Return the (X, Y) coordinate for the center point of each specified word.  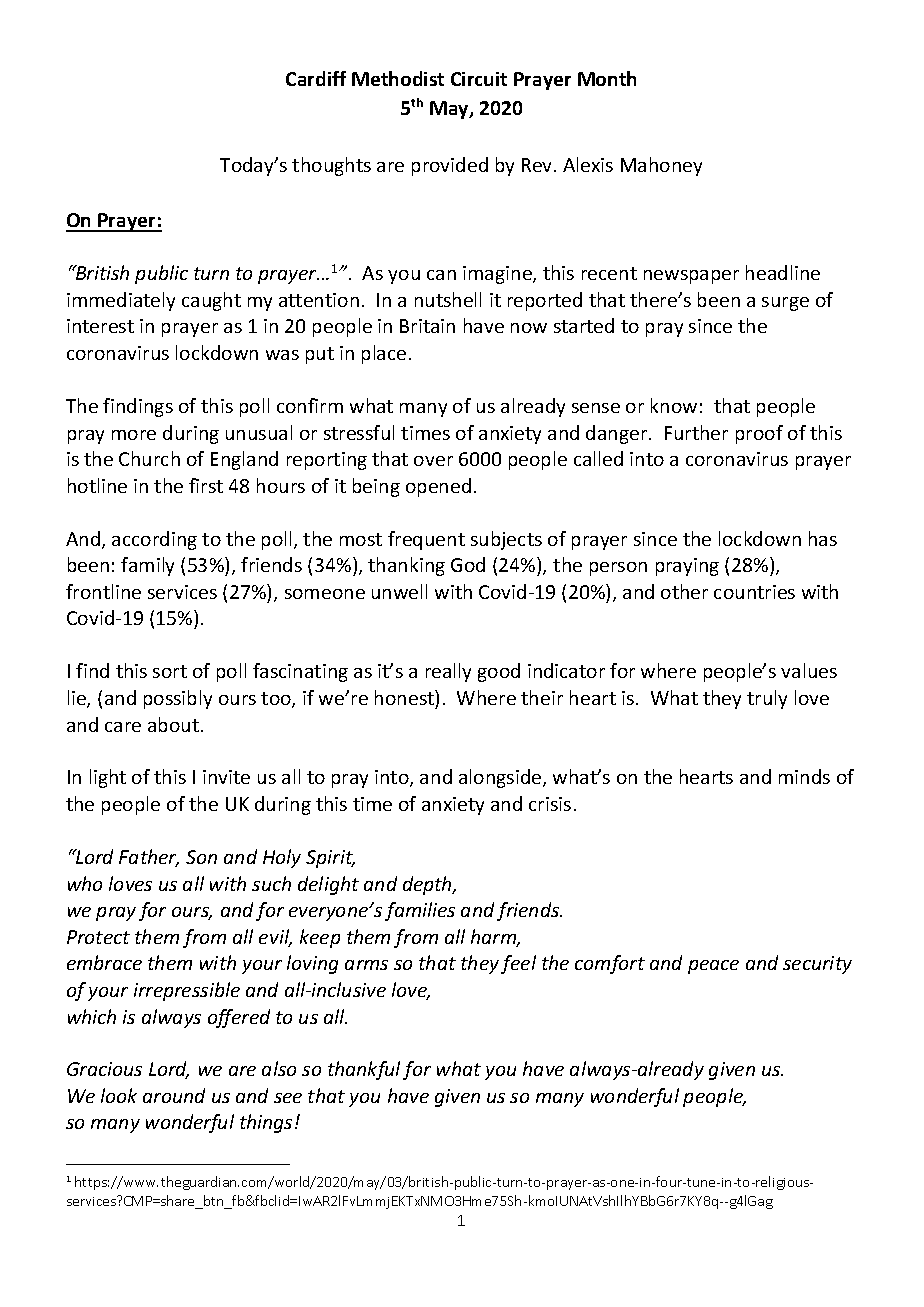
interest (100, 326)
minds (804, 776)
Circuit (479, 79)
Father (149, 858)
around (174, 1095)
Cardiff (316, 78)
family (147, 566)
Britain (427, 326)
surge (785, 304)
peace (713, 967)
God (468, 564)
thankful (364, 1070)
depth (428, 885)
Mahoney (661, 166)
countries (754, 592)
